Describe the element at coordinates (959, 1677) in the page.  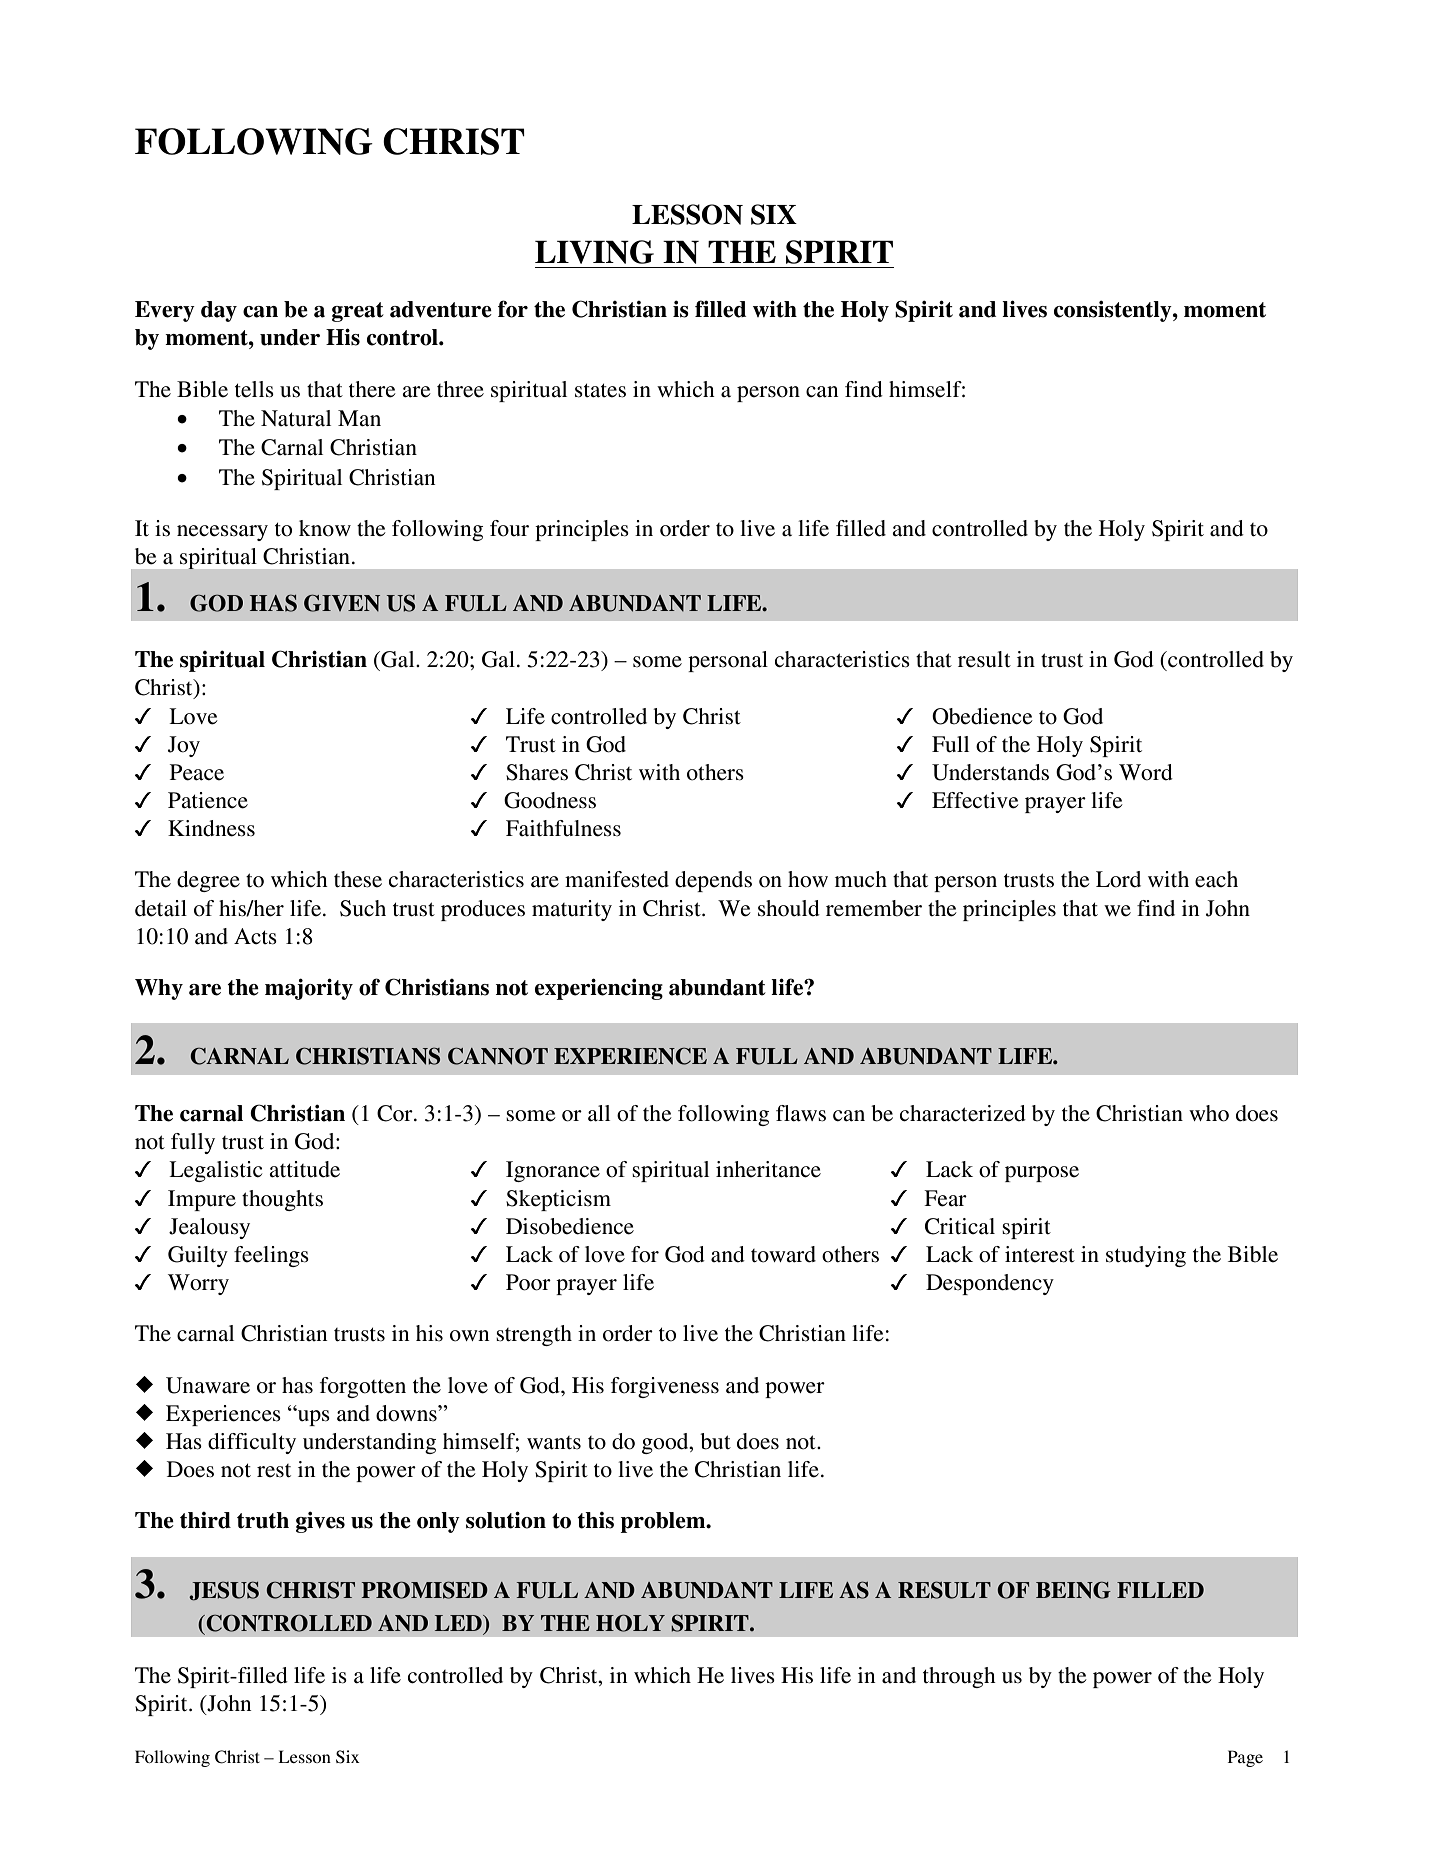
I see `through` at that location.
